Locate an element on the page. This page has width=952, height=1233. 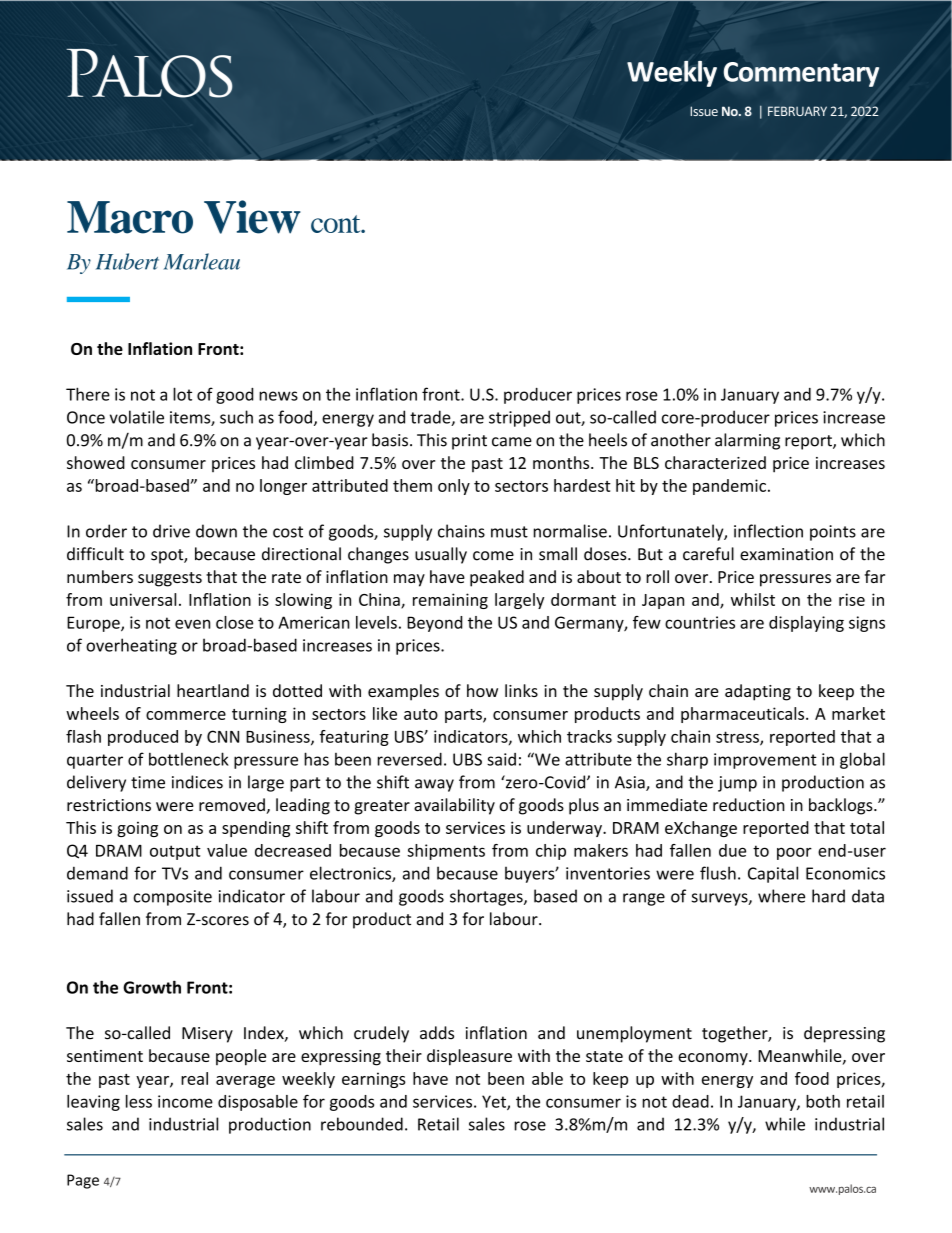
shortages is located at coordinates (487, 897).
